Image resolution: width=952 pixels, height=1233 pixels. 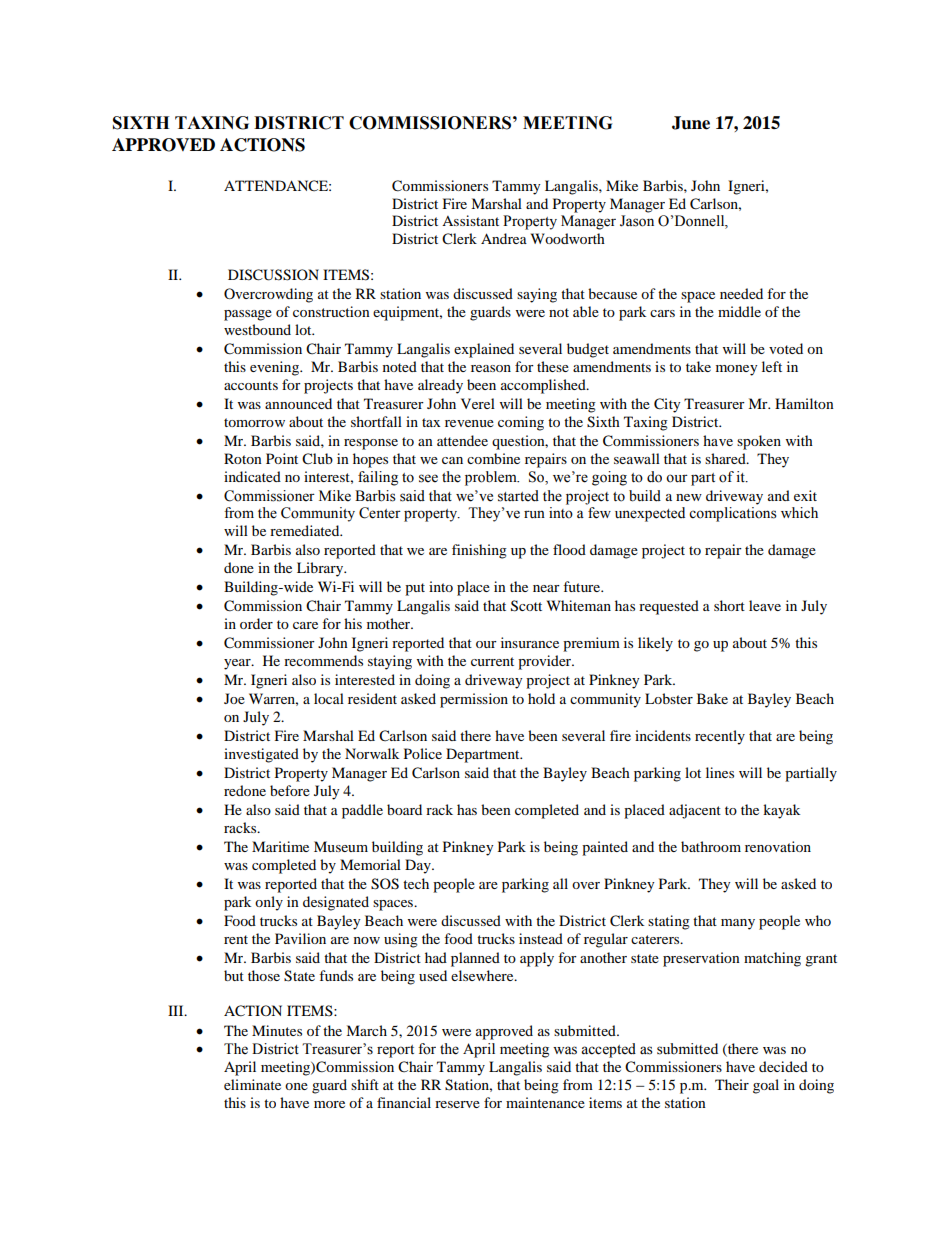 I want to click on Assistant, so click(x=470, y=220).
